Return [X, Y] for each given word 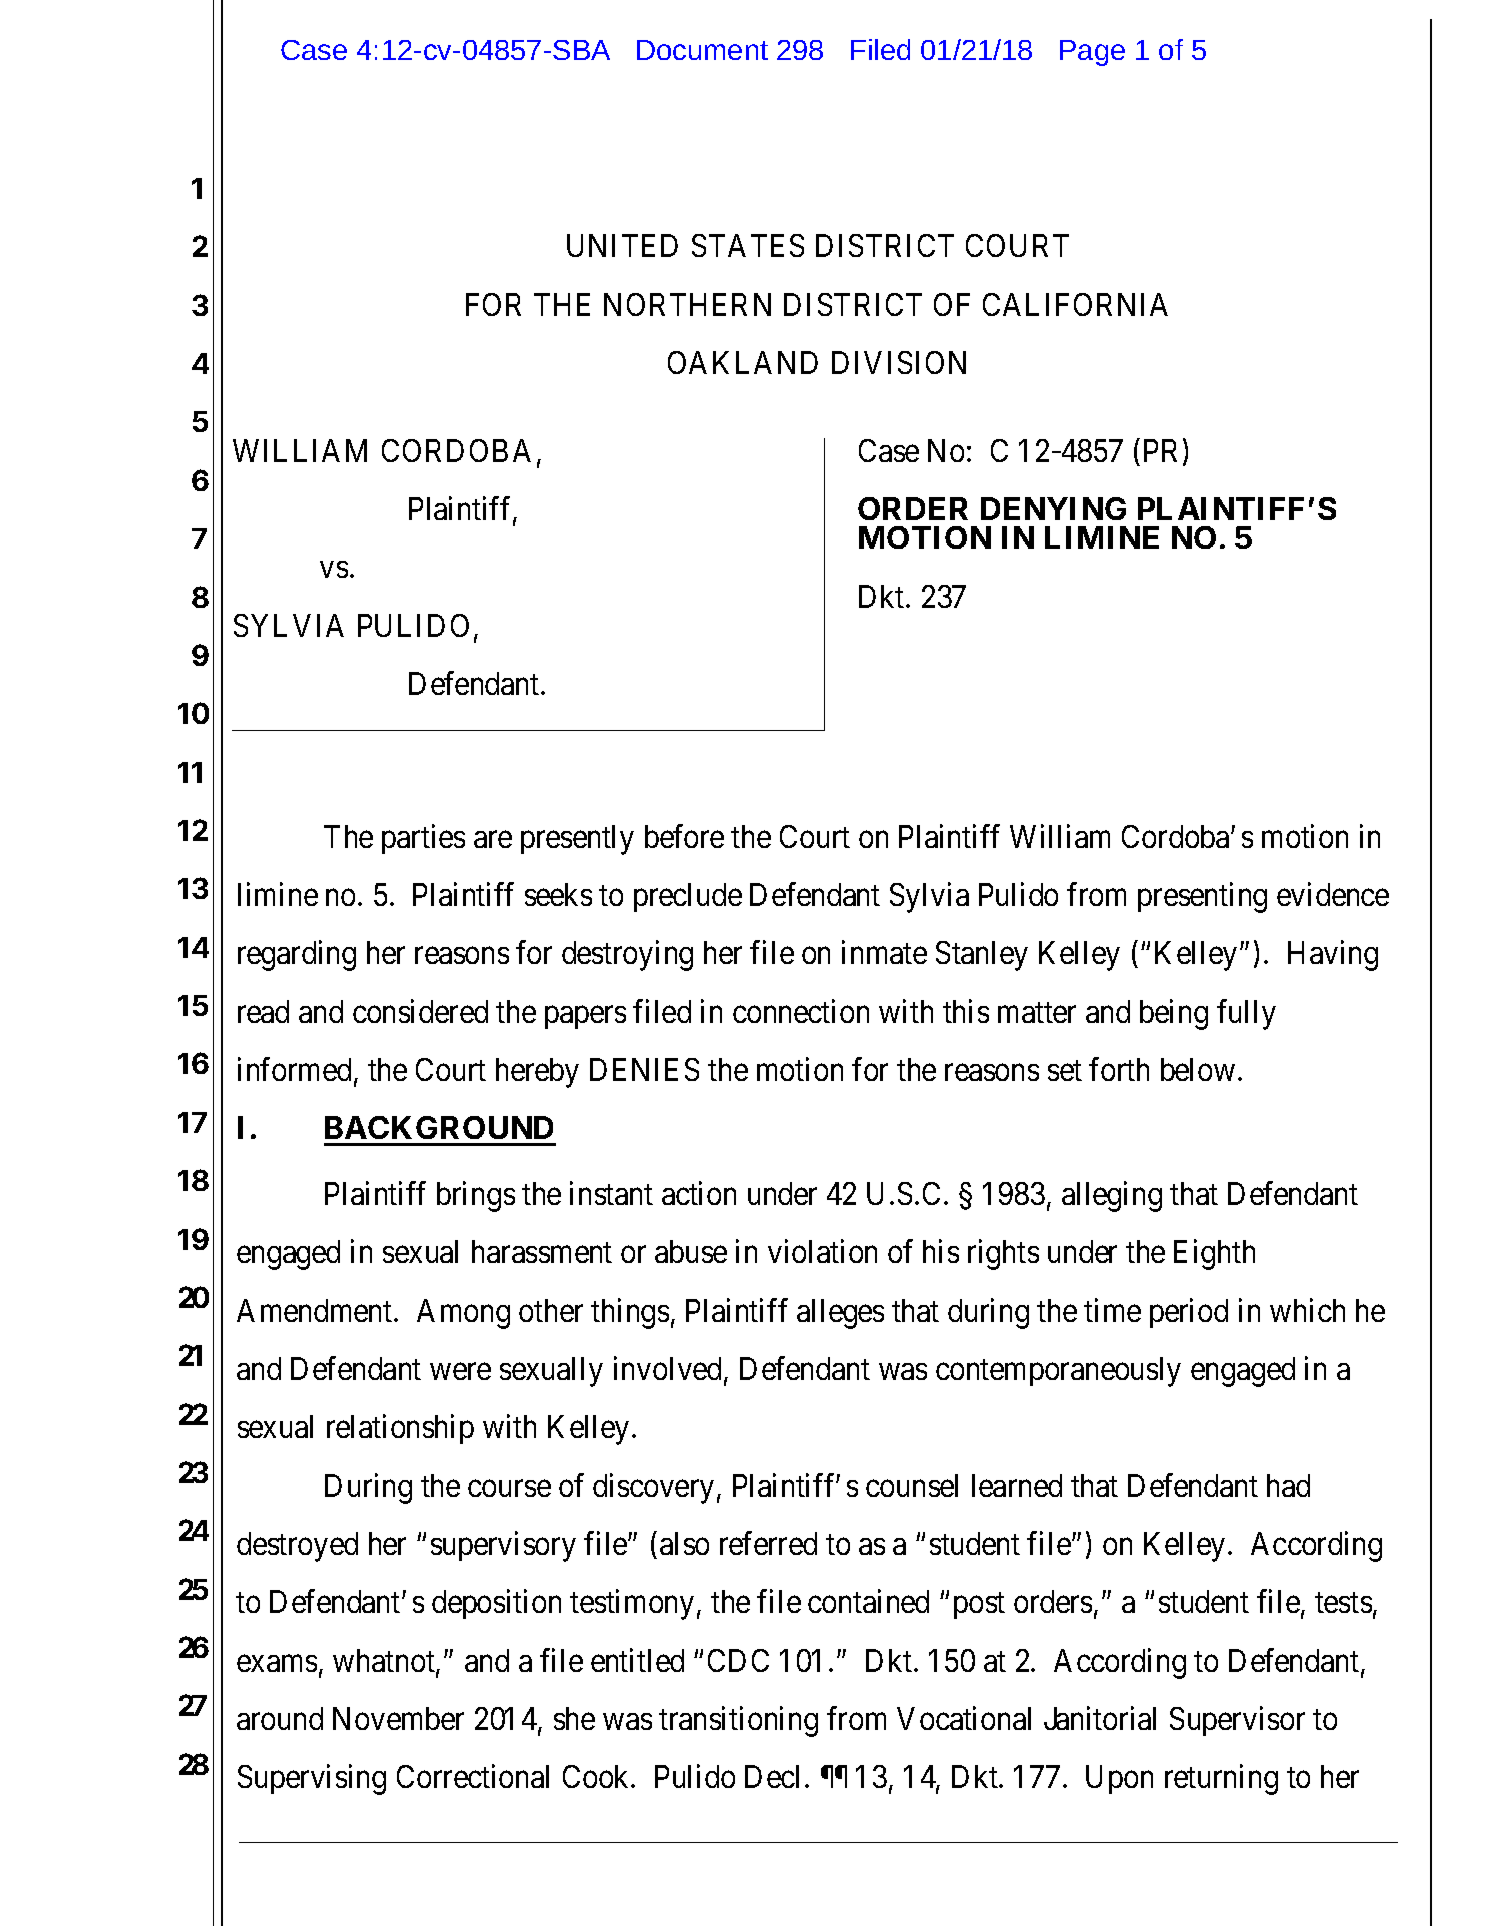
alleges [840, 1314]
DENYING [1053, 508]
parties [423, 839]
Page [1092, 53]
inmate [884, 952]
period [1189, 1313]
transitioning [738, 1722]
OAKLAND [743, 362]
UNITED [622, 245]
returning [1221, 1780]
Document [702, 50]
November [398, 1718]
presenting [1202, 897]
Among [463, 1314]
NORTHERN [687, 304]
